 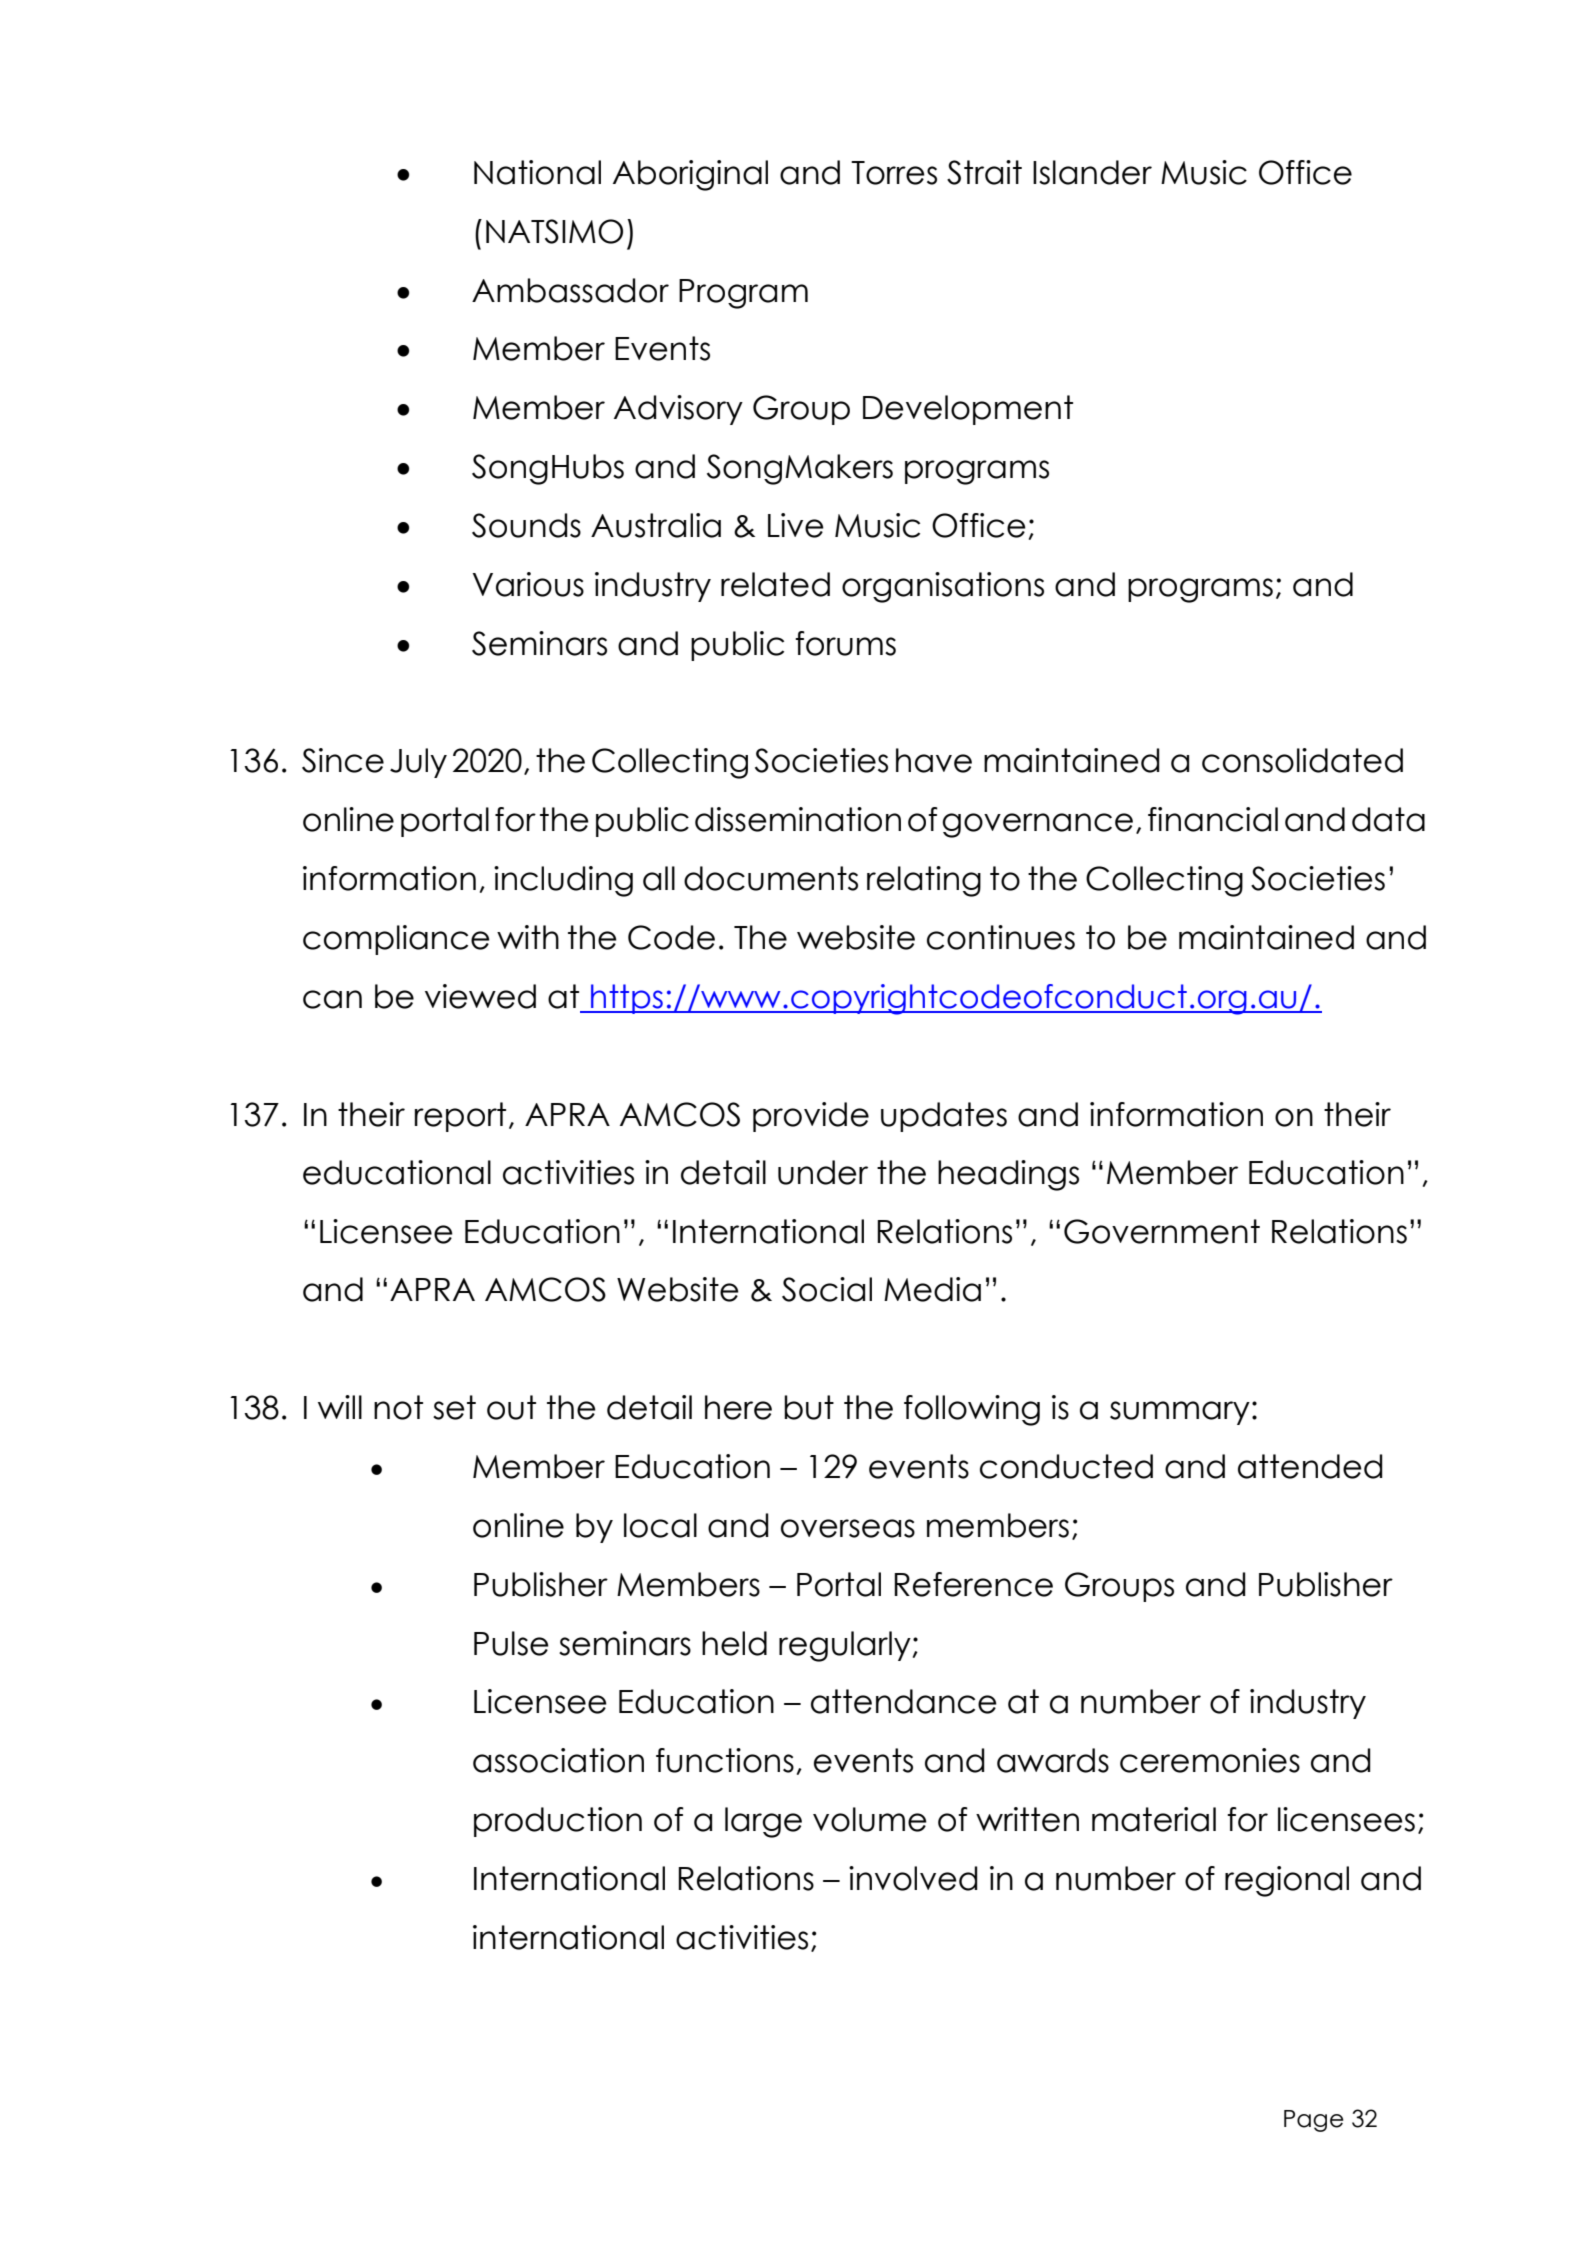 I want to click on report, so click(x=460, y=1117).
